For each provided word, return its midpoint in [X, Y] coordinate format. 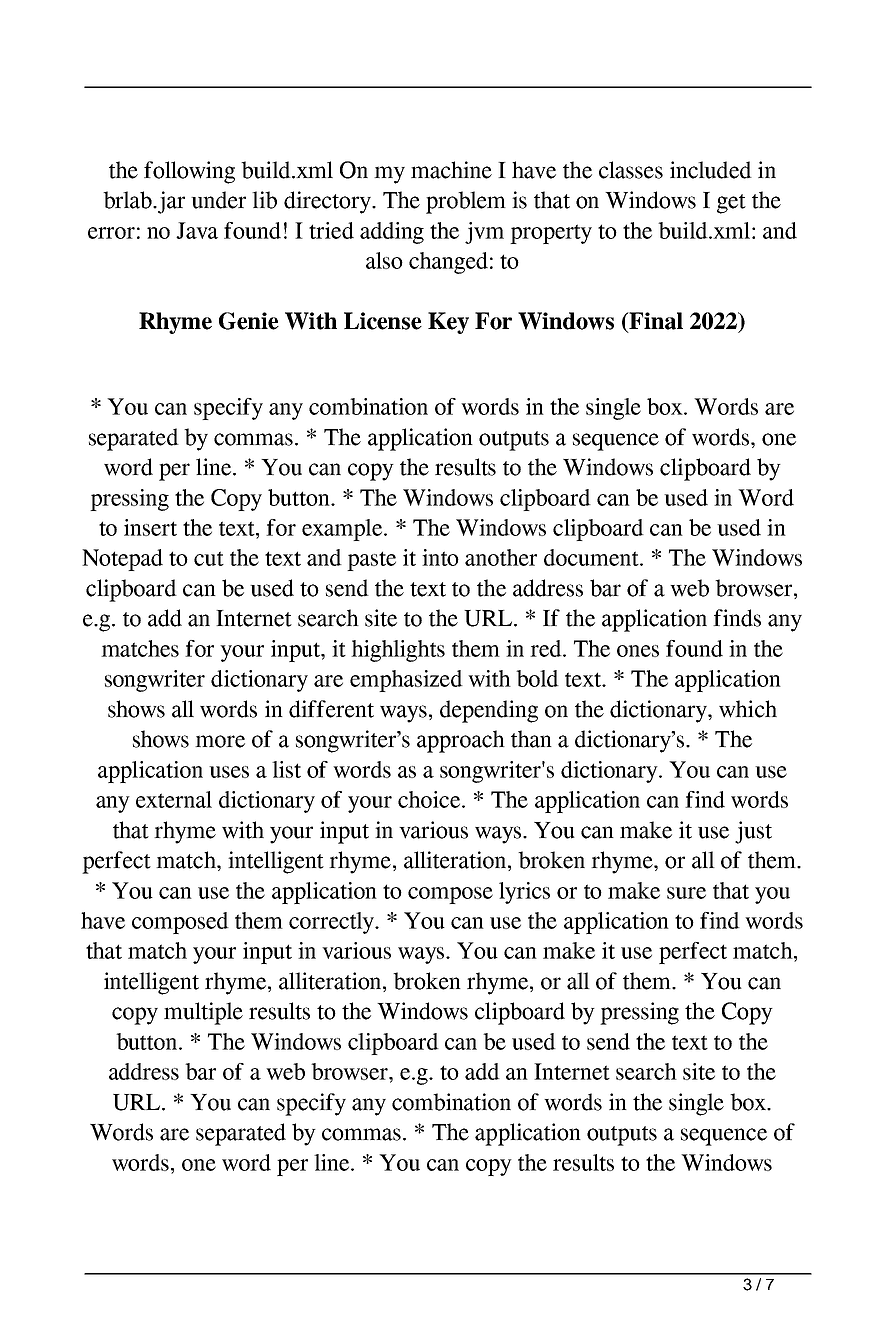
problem [466, 202]
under [218, 200]
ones [638, 651]
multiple [203, 1013]
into [440, 557]
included [711, 170]
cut [209, 558]
